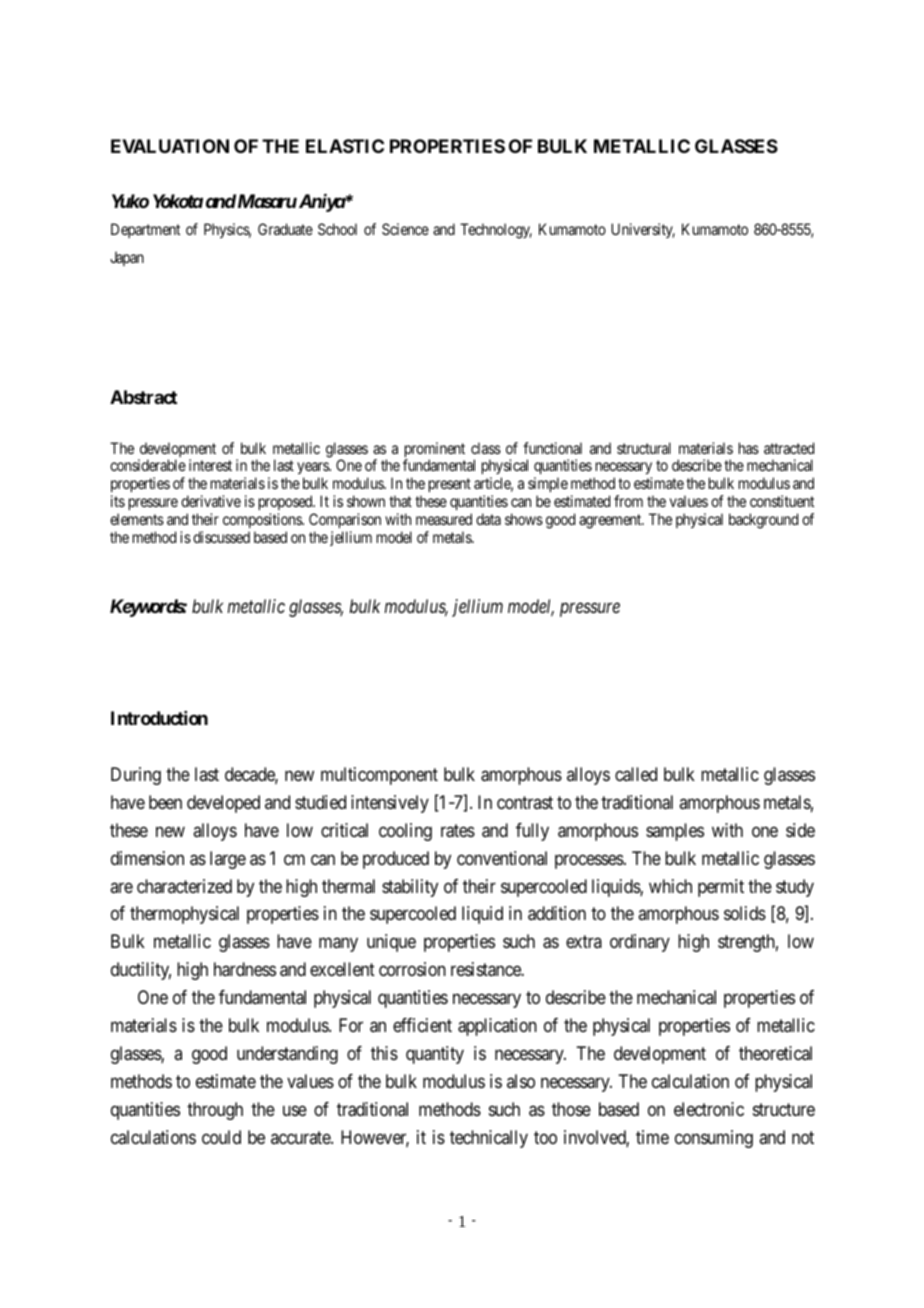  I want to click on Introduction, so click(159, 718).
